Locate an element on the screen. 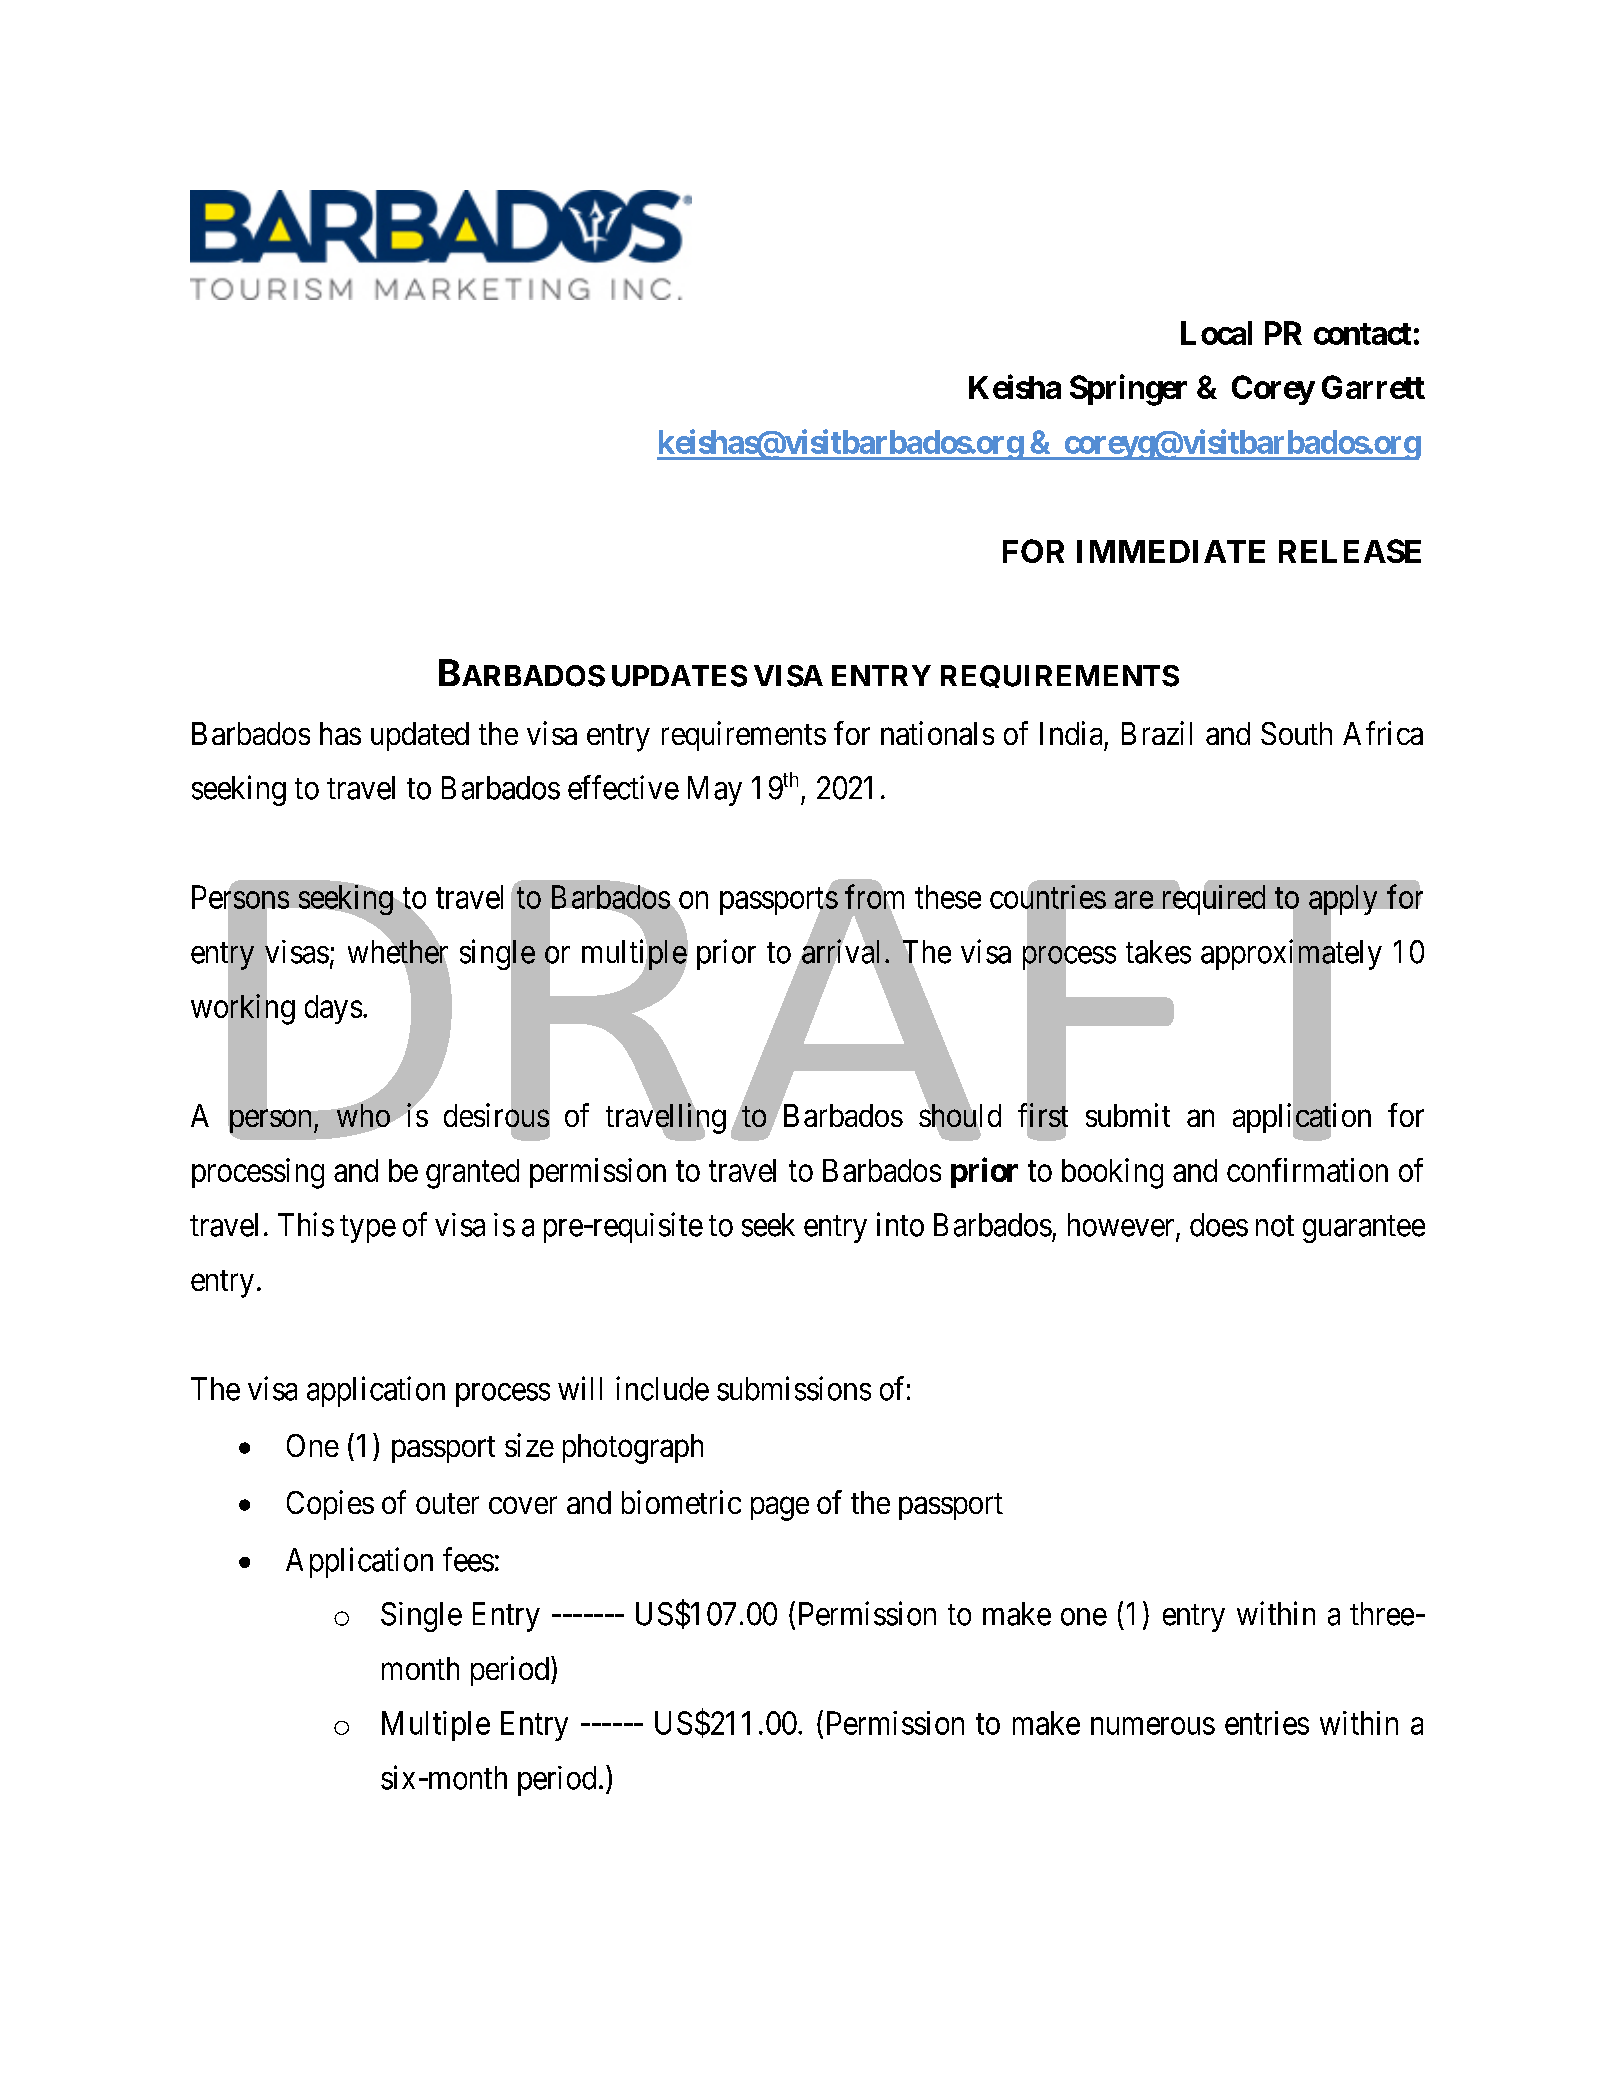 The image size is (1614, 2089). cover is located at coordinates (523, 1505).
